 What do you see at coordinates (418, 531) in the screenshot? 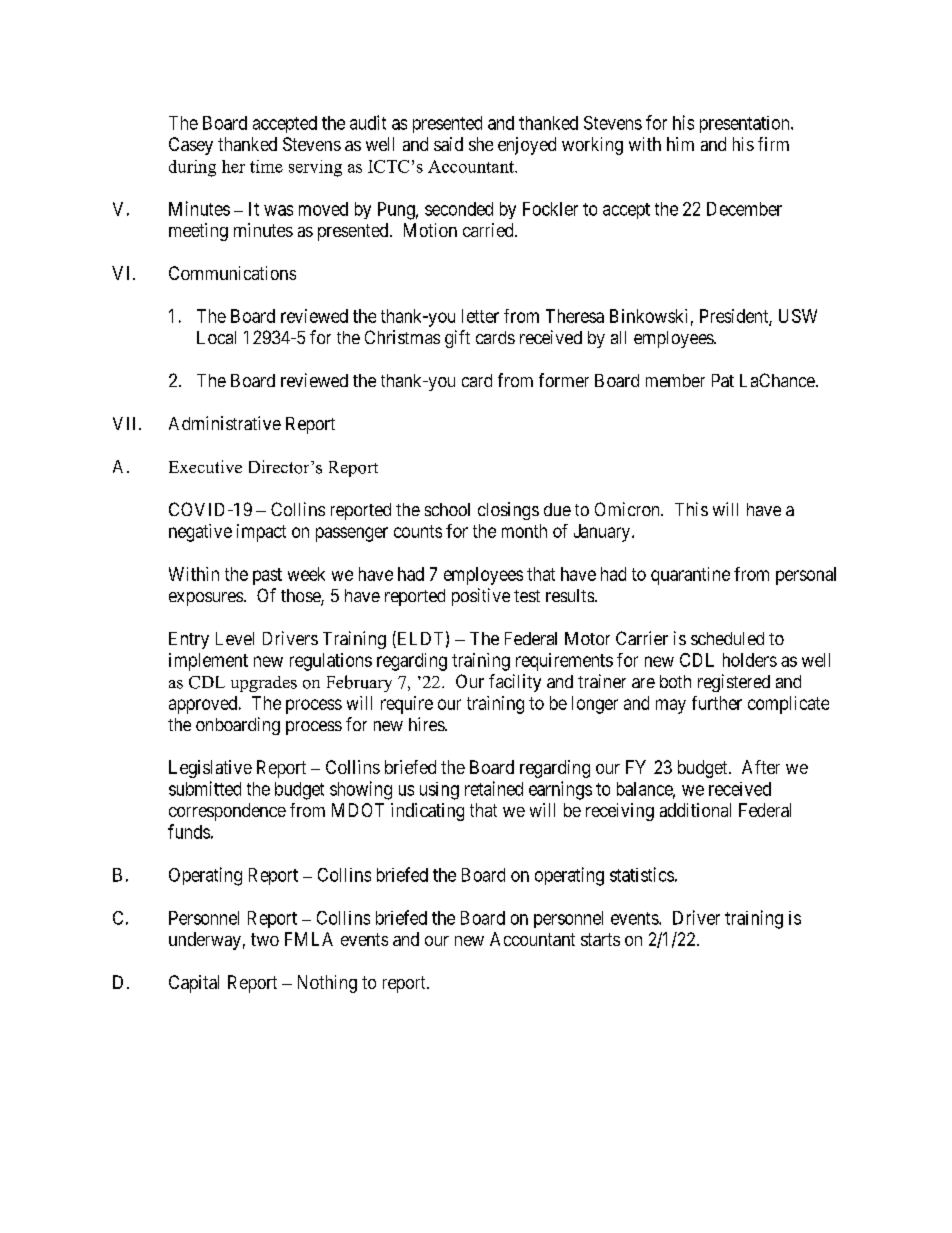
I see `counts` at bounding box center [418, 531].
